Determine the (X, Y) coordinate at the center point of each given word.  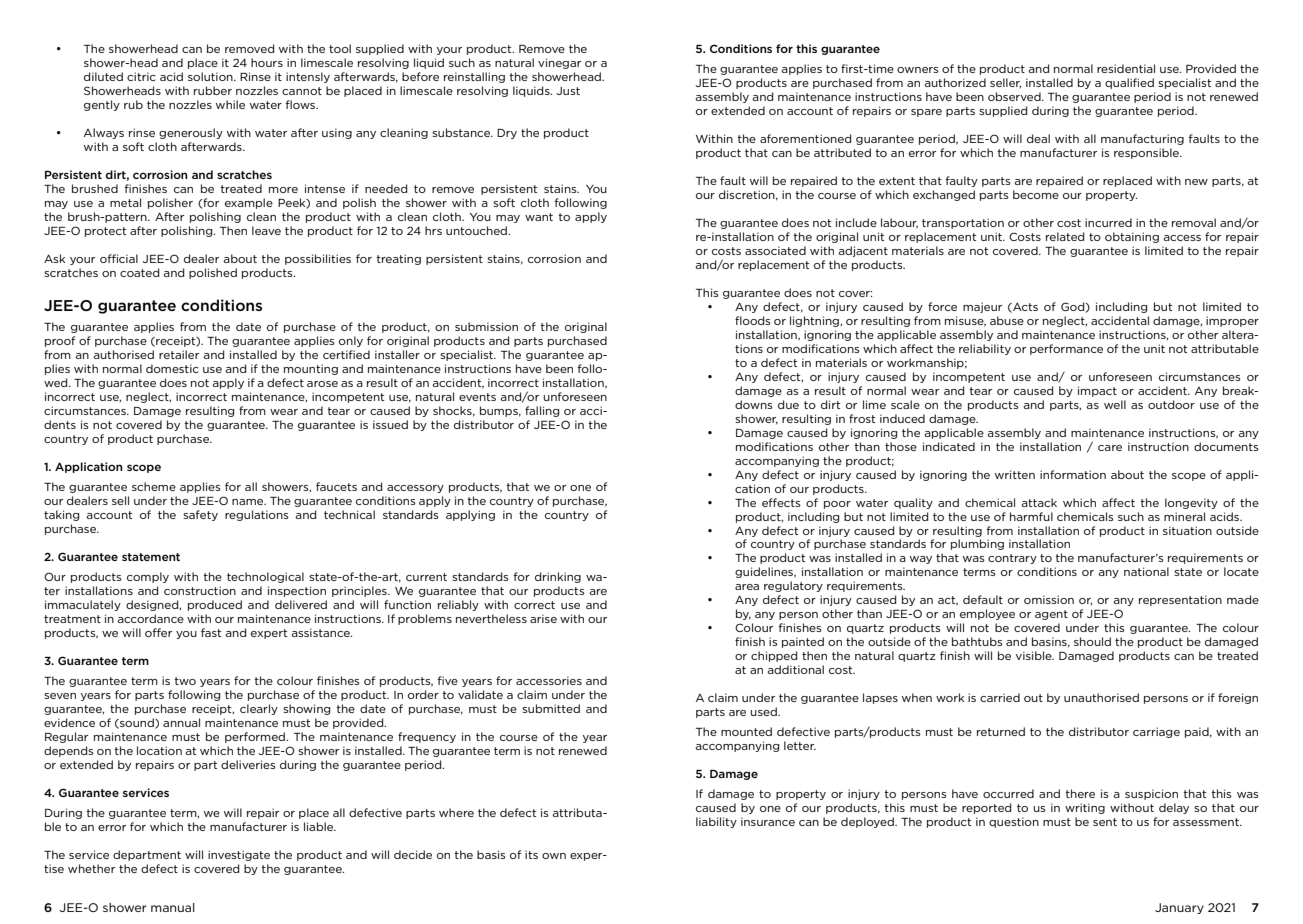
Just (568, 91)
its (531, 854)
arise (543, 618)
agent (1051, 615)
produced (215, 605)
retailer (179, 354)
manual (173, 907)
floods (753, 320)
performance (1066, 349)
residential (1126, 68)
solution (211, 76)
